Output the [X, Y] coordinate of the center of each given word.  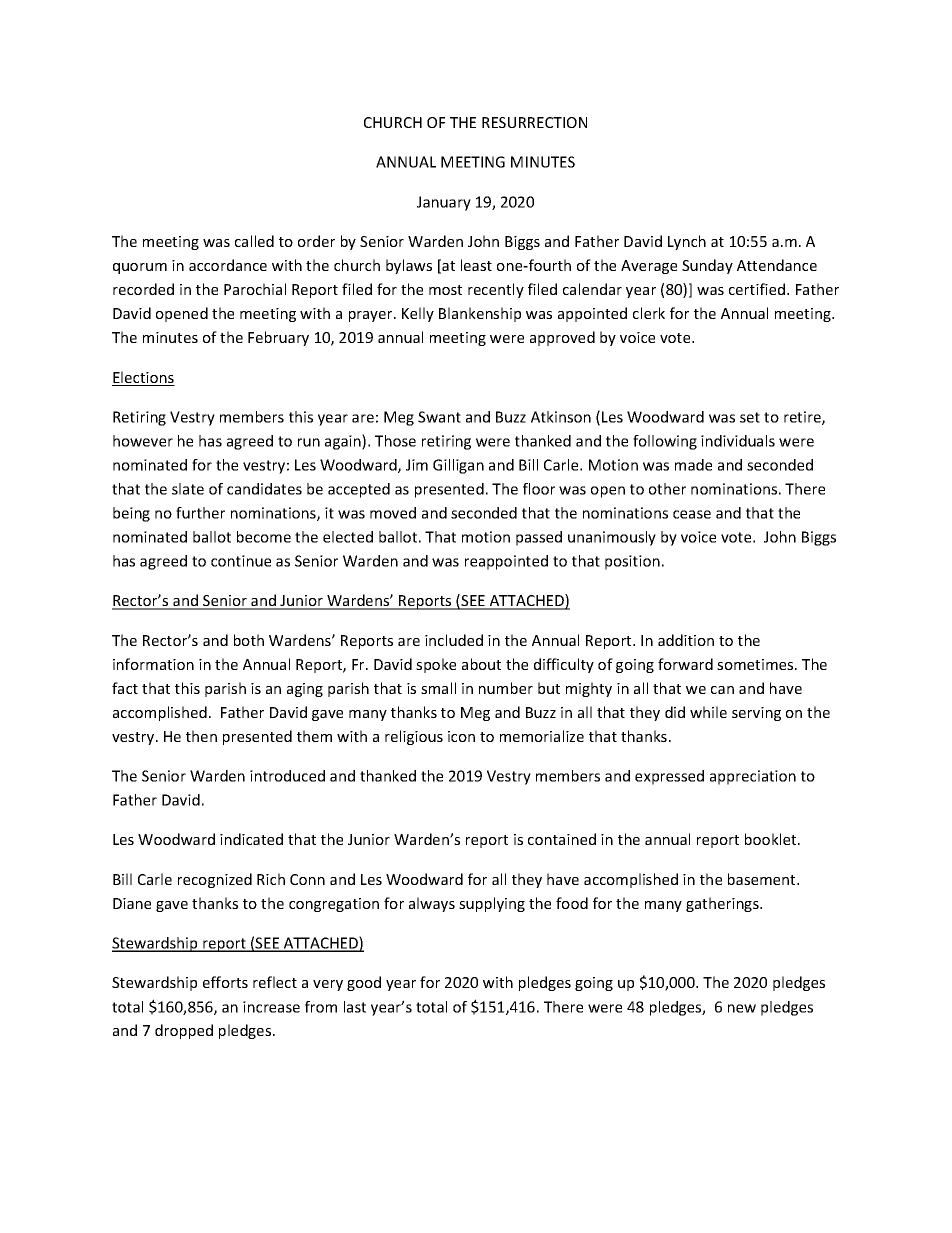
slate [188, 489]
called [254, 241]
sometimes [756, 664]
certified [758, 289]
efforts [225, 982]
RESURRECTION [534, 122]
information [153, 664]
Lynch [687, 242]
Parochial [255, 289]
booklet [772, 839]
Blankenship [480, 314]
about [481, 664]
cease [692, 514]
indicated [251, 839]
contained [562, 839]
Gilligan [458, 466]
